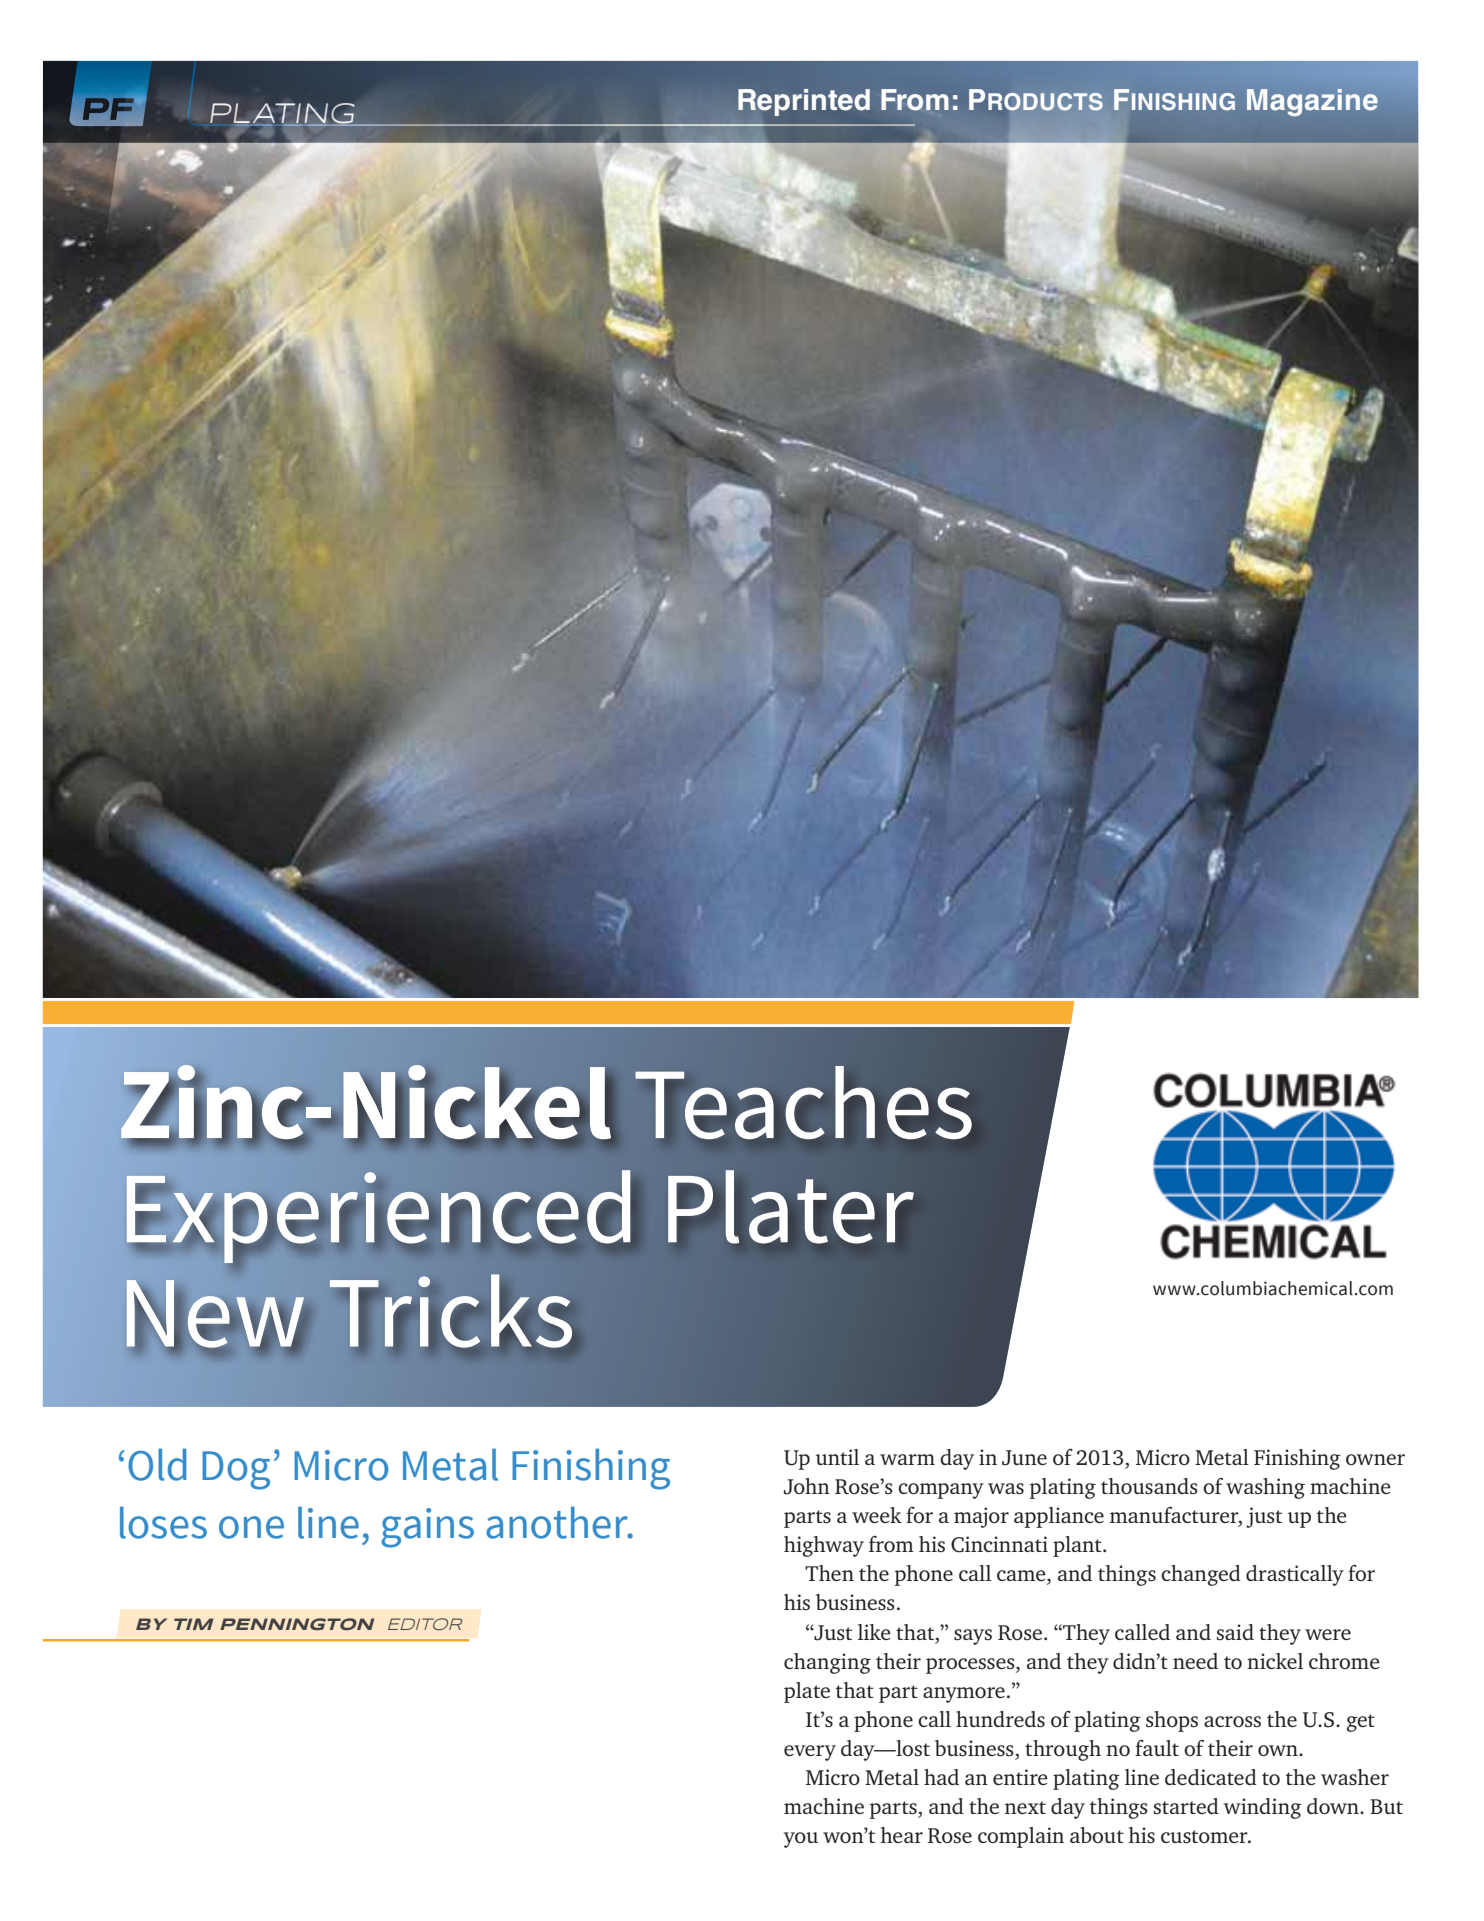  What do you see at coordinates (452, 1311) in the image?
I see `Tricks` at bounding box center [452, 1311].
